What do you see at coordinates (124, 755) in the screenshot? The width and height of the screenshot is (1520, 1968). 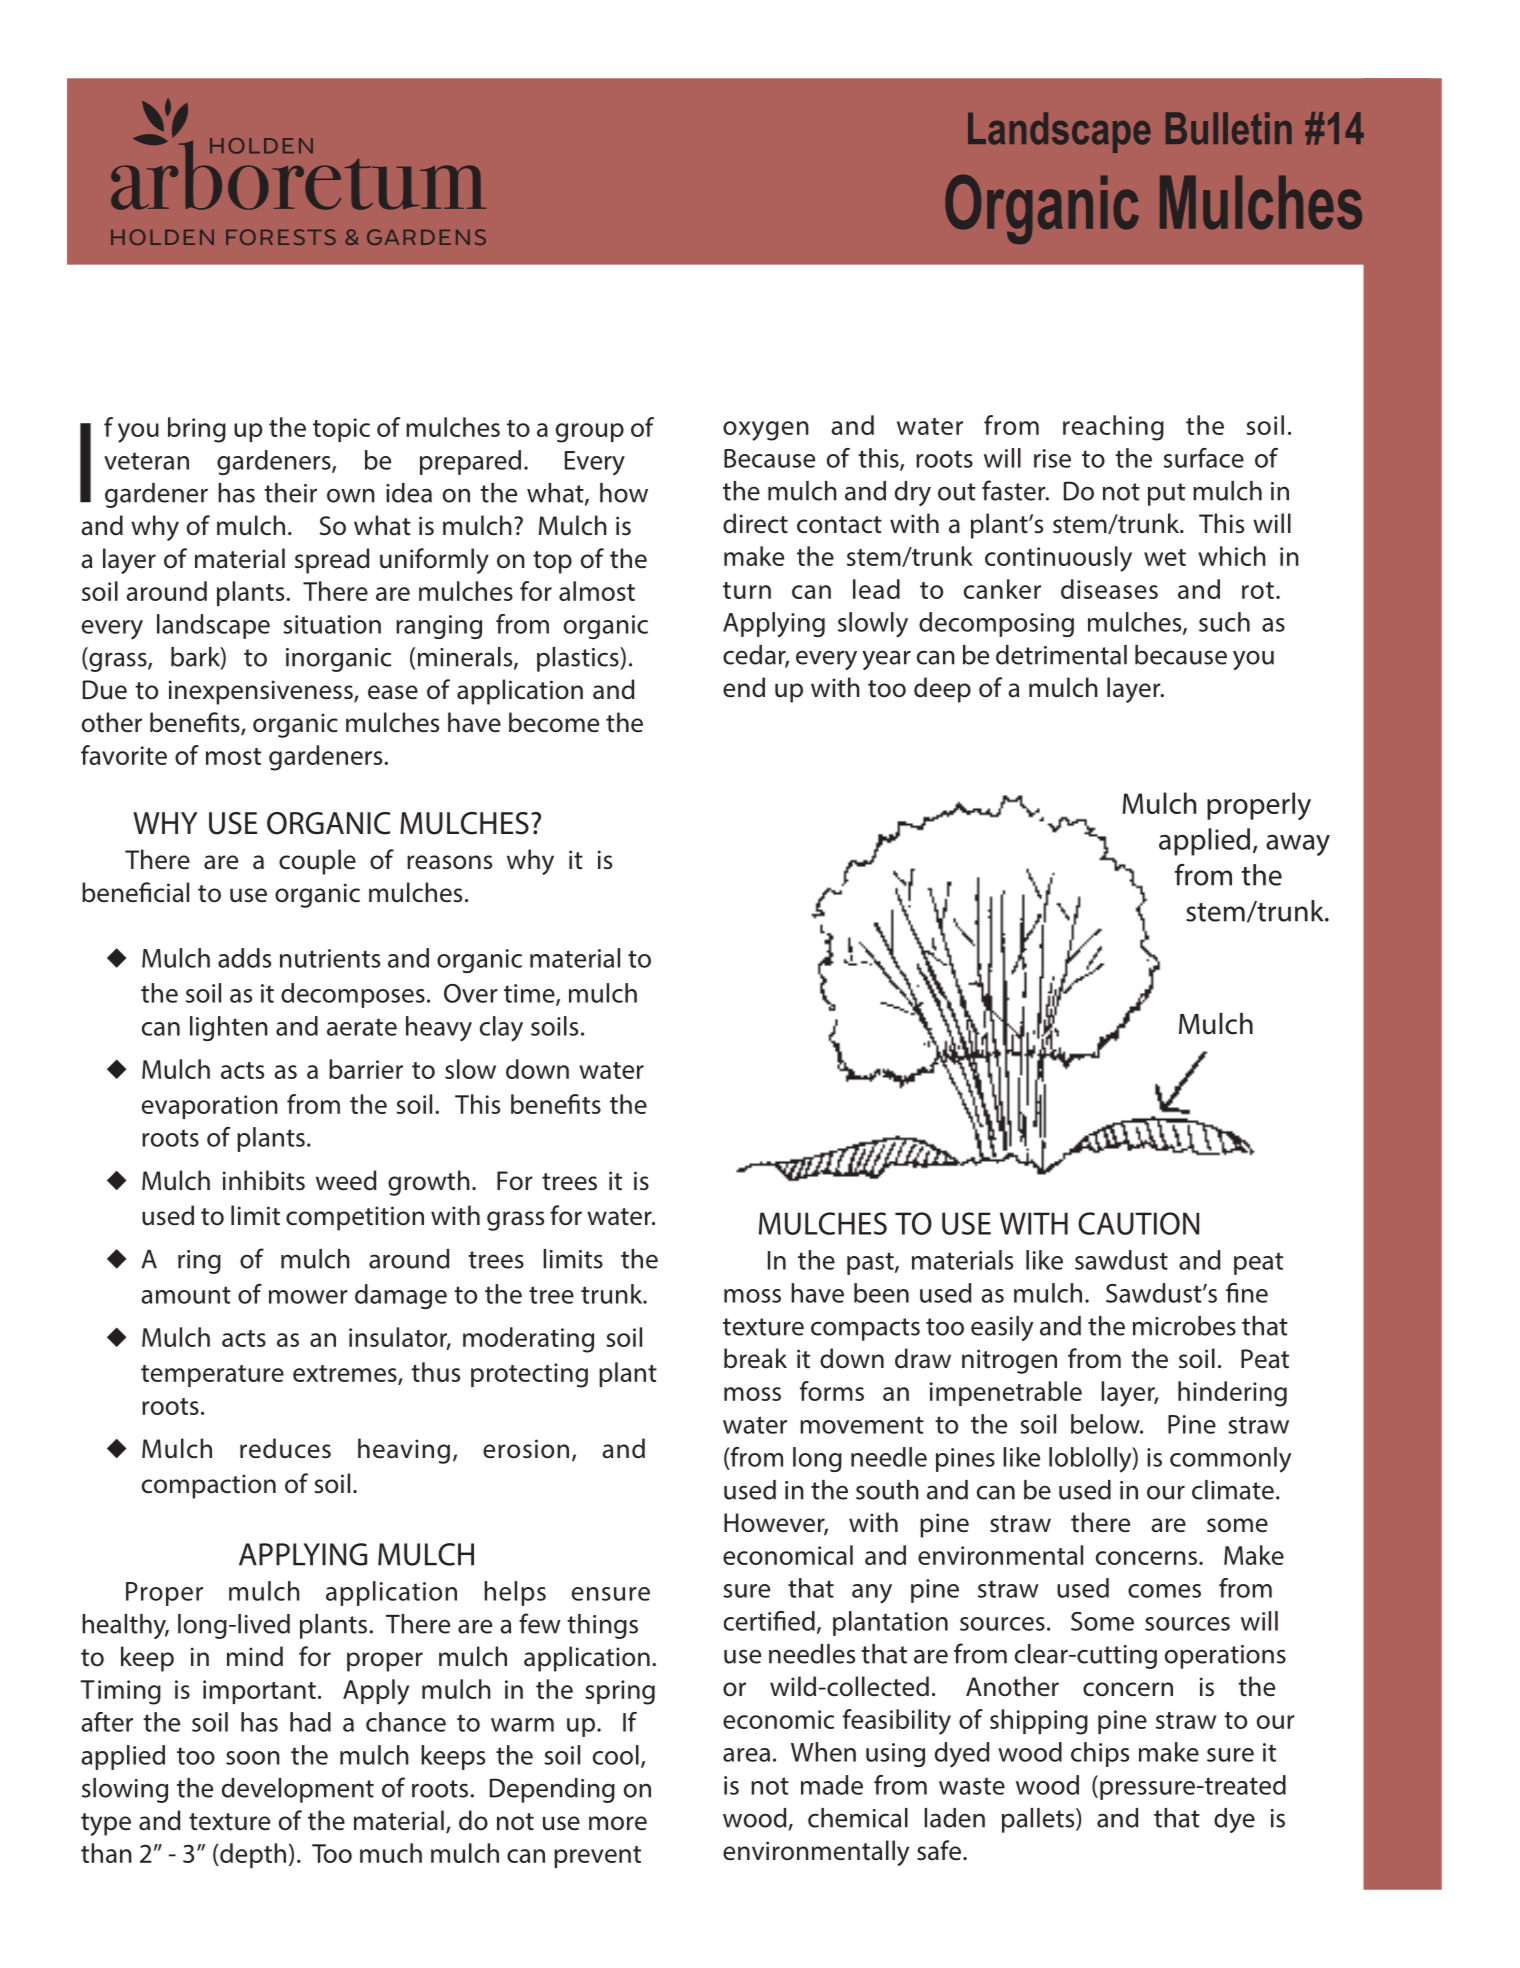 I see `favorite` at bounding box center [124, 755].
